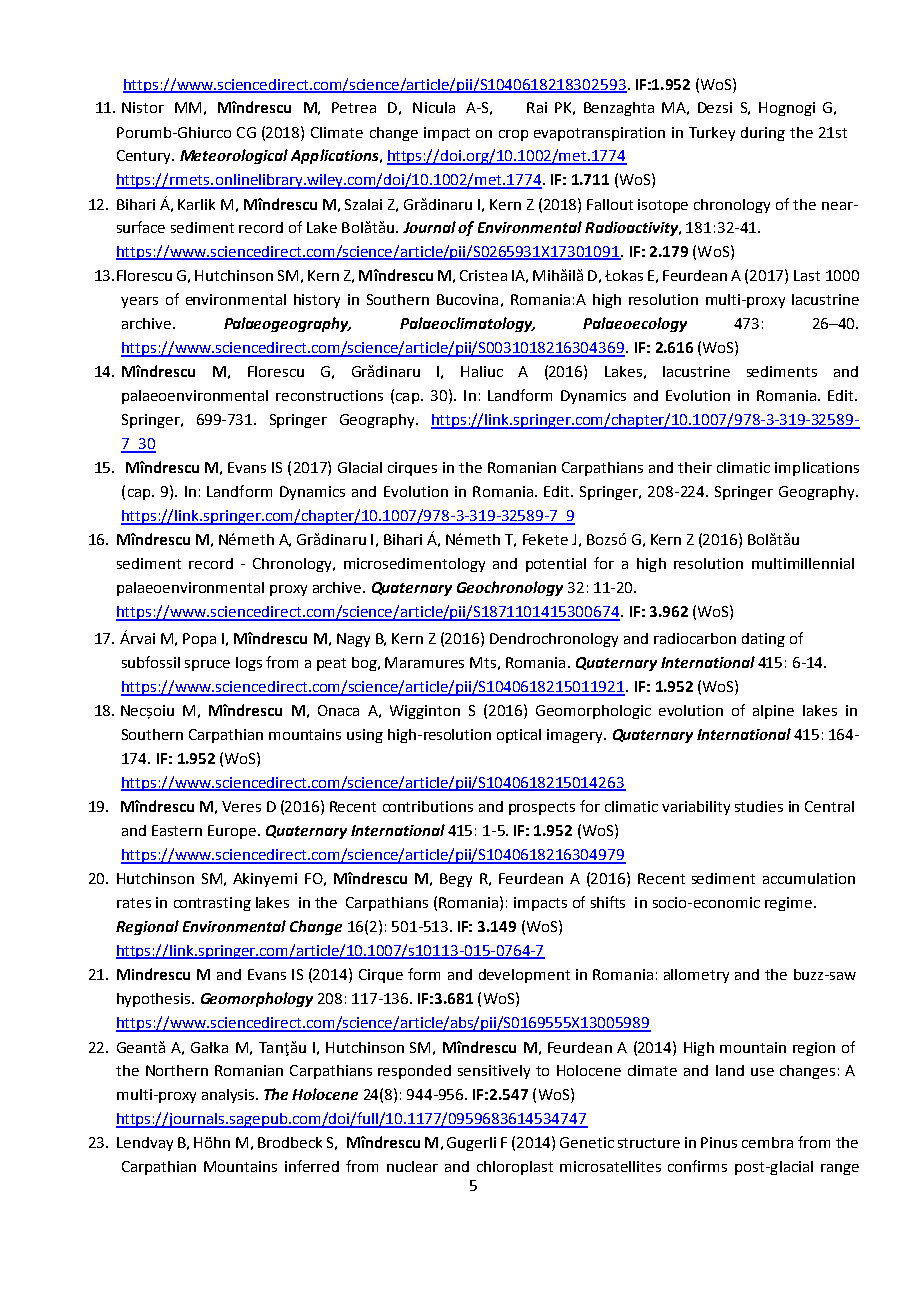  What do you see at coordinates (229, 1096) in the screenshot?
I see `analysis` at bounding box center [229, 1096].
